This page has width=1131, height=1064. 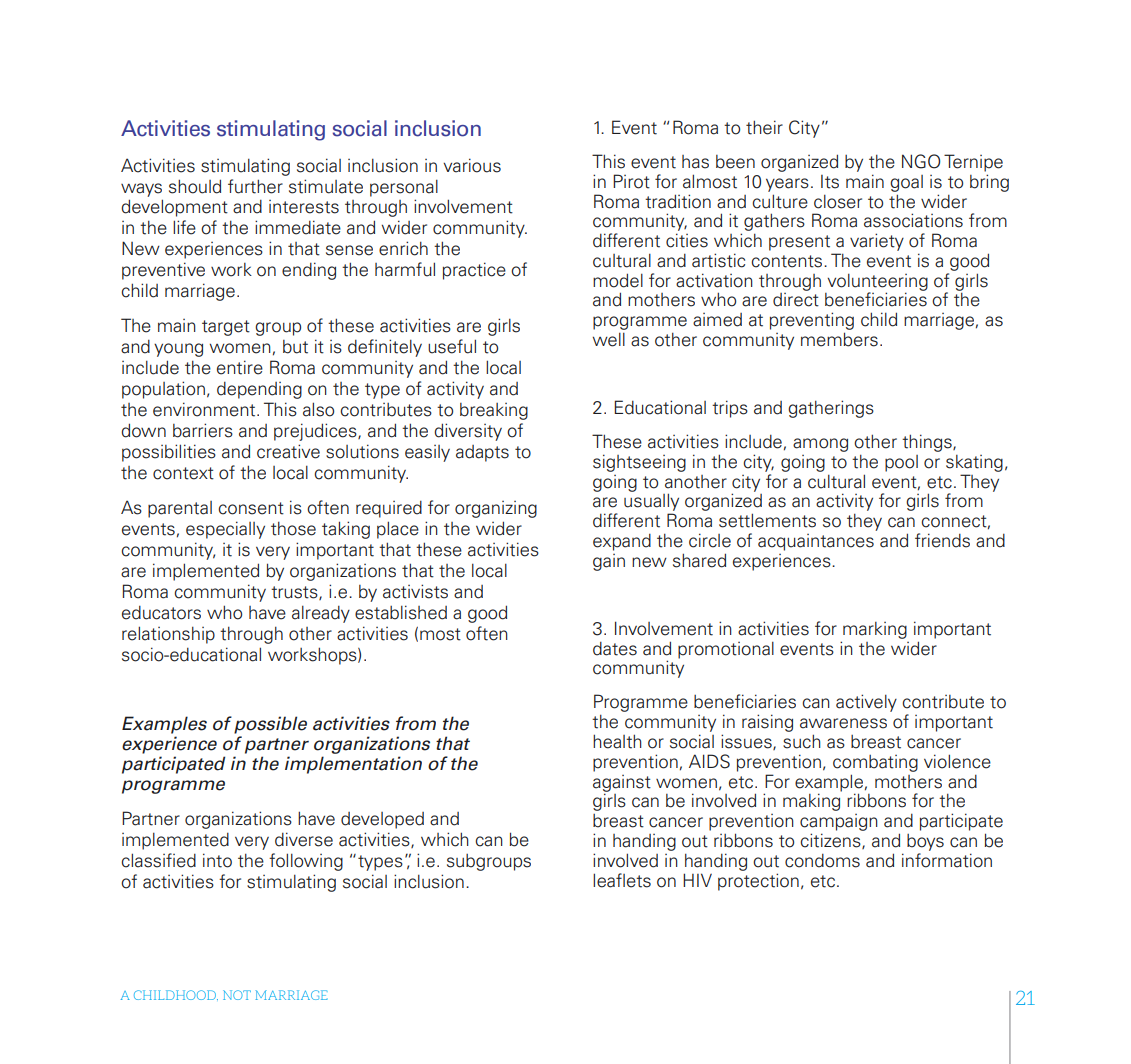 What do you see at coordinates (472, 165) in the page?
I see `various` at bounding box center [472, 165].
